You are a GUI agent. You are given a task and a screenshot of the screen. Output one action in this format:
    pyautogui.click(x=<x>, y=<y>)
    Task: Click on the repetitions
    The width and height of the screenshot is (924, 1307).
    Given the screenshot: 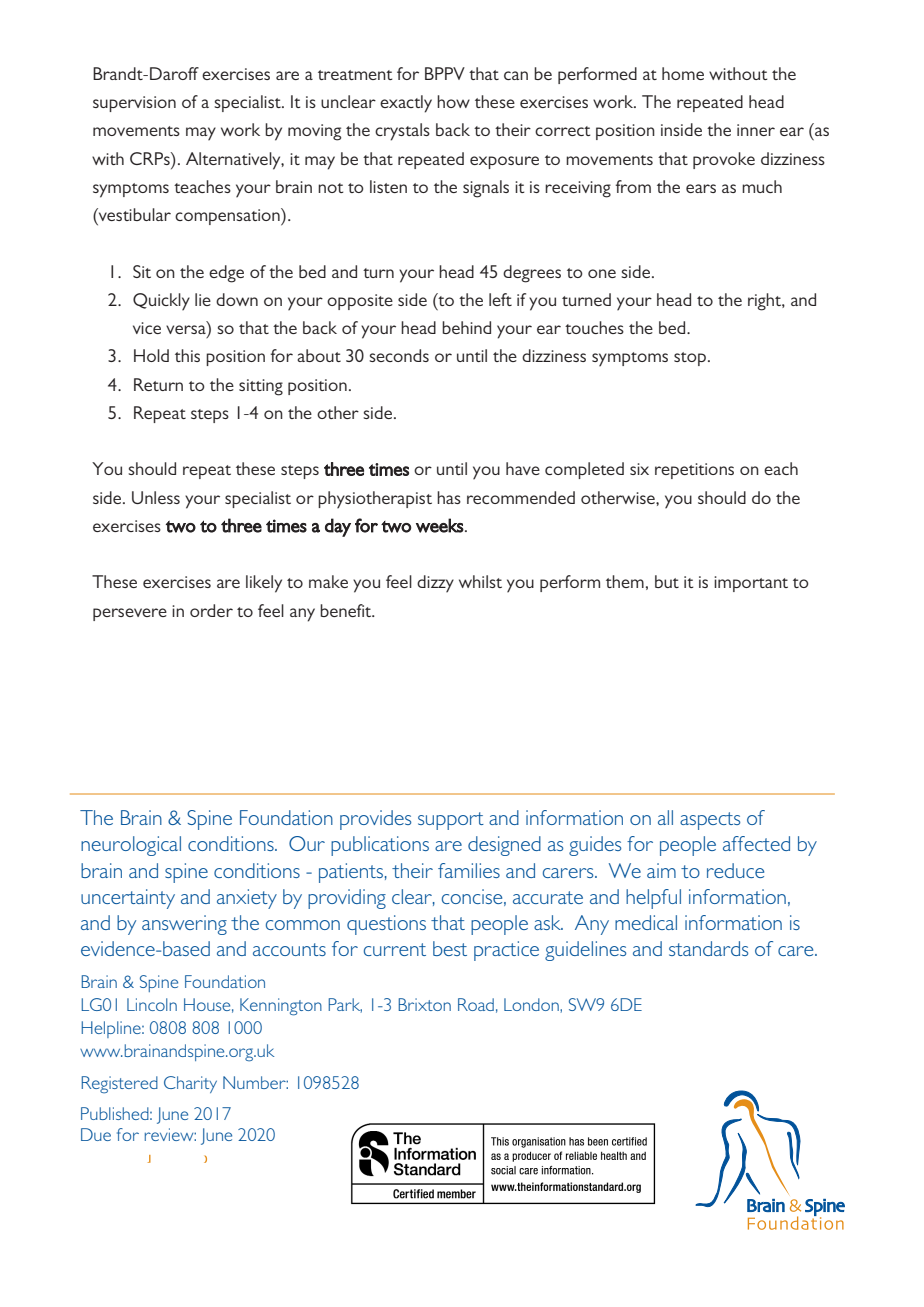 What is the action you would take?
    pyautogui.click(x=694, y=471)
